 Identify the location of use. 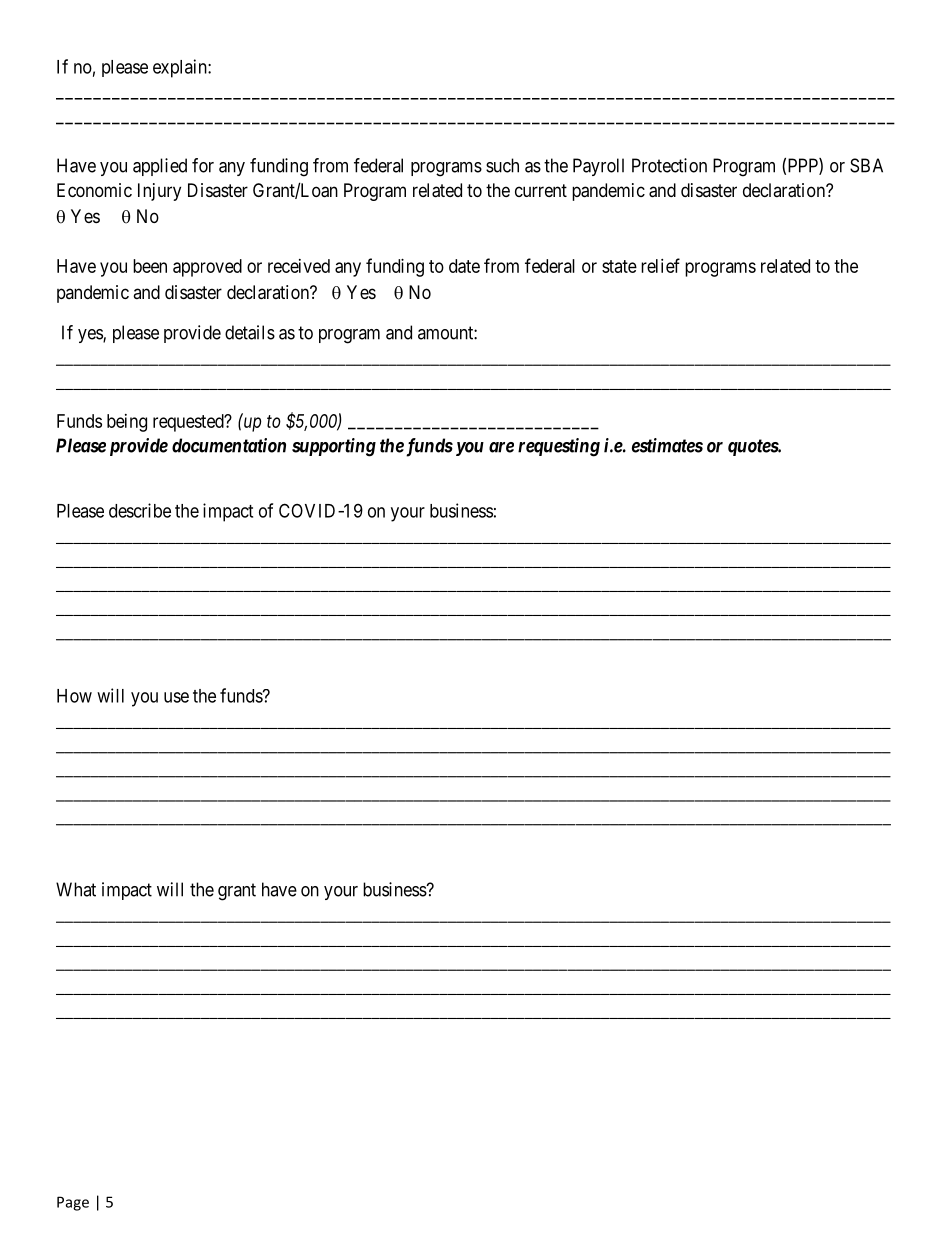
(176, 697).
